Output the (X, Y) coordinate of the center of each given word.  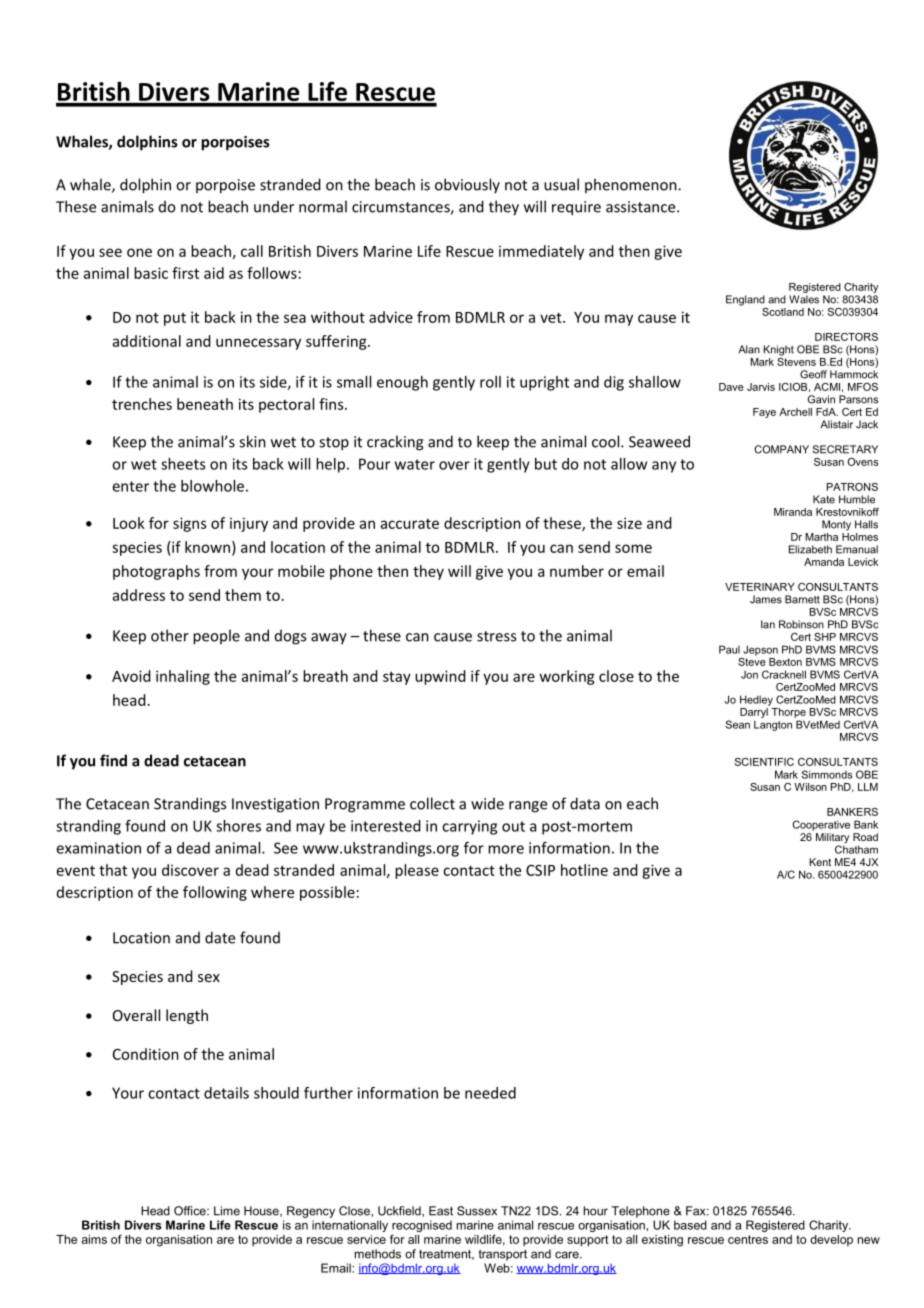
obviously (467, 186)
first (185, 273)
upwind (440, 677)
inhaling (183, 677)
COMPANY (782, 449)
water (415, 464)
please (417, 871)
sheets (183, 464)
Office (191, 1211)
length (187, 1016)
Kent (820, 862)
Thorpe (788, 713)
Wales (804, 299)
